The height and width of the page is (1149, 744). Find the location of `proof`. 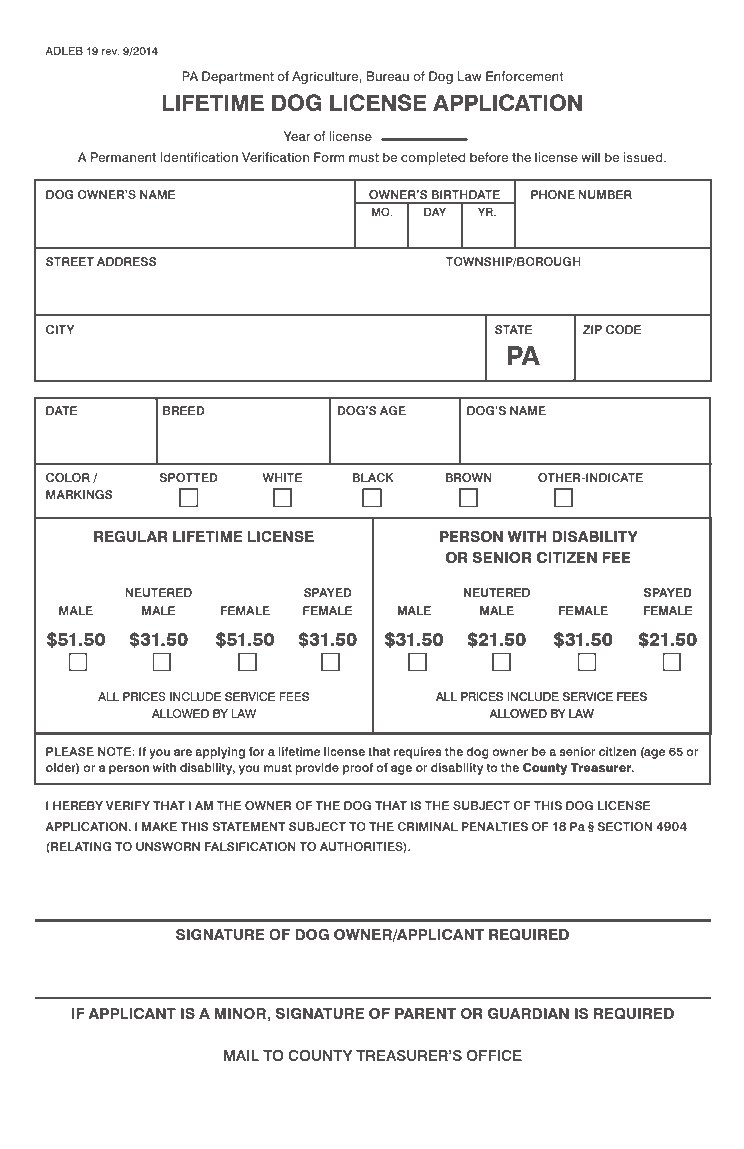

proof is located at coordinates (358, 769).
